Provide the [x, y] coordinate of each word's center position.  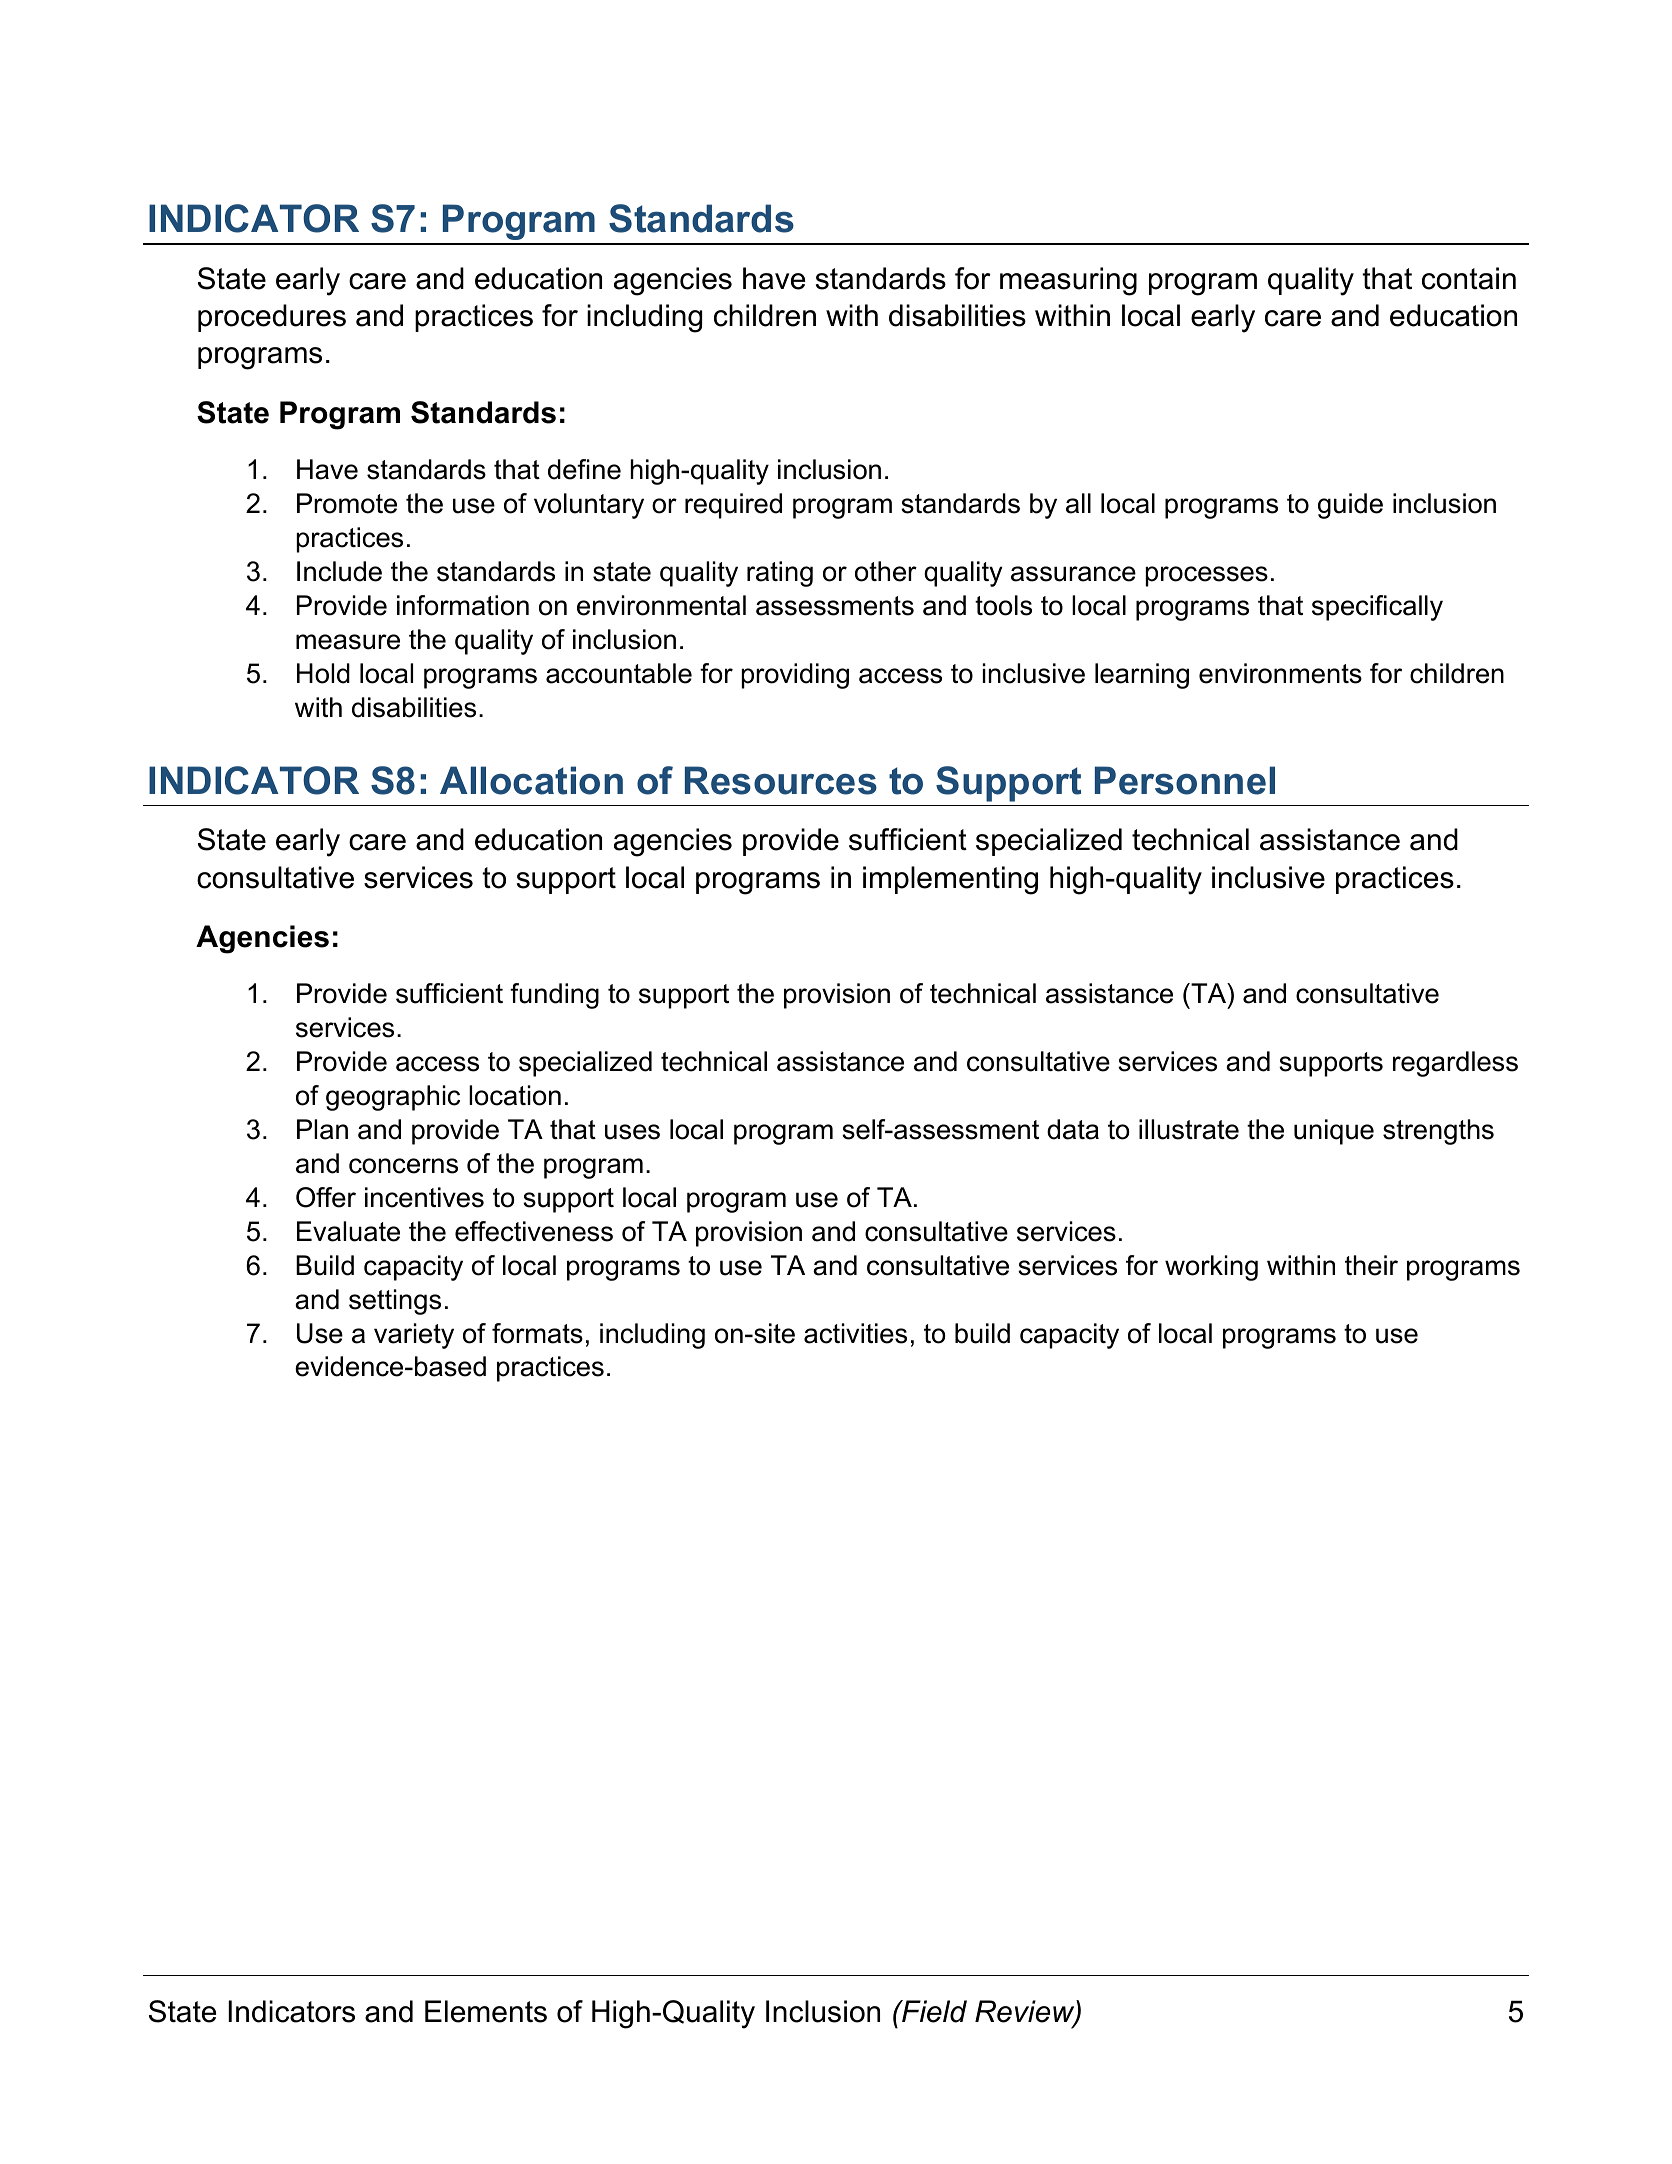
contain [1469, 278]
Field [933, 2011]
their [1371, 1265]
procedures [272, 318]
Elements [486, 2011]
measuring [1068, 281]
